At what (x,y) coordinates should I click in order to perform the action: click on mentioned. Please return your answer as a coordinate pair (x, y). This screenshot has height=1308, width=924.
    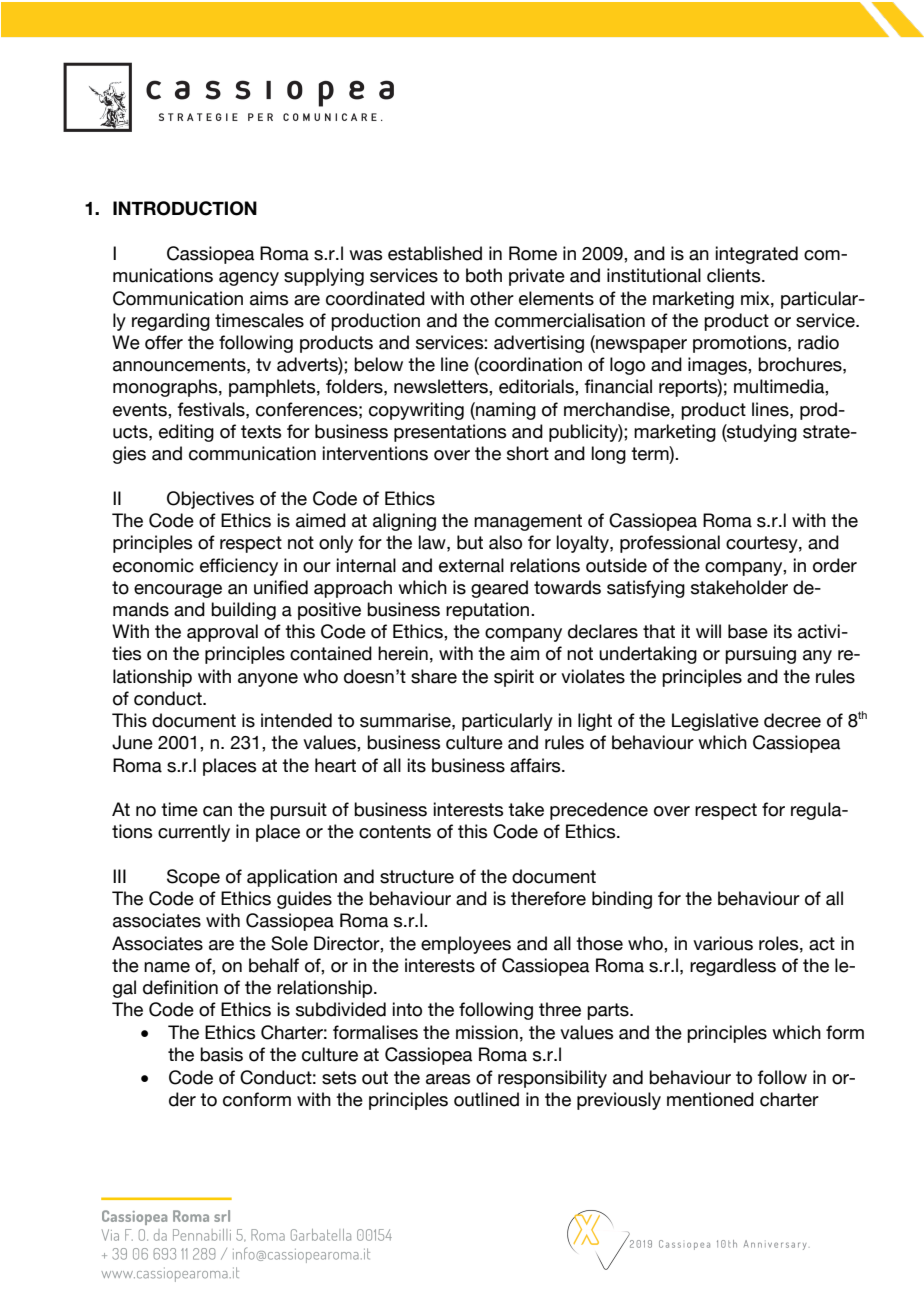
    Looking at the image, I should click on (710, 1099).
